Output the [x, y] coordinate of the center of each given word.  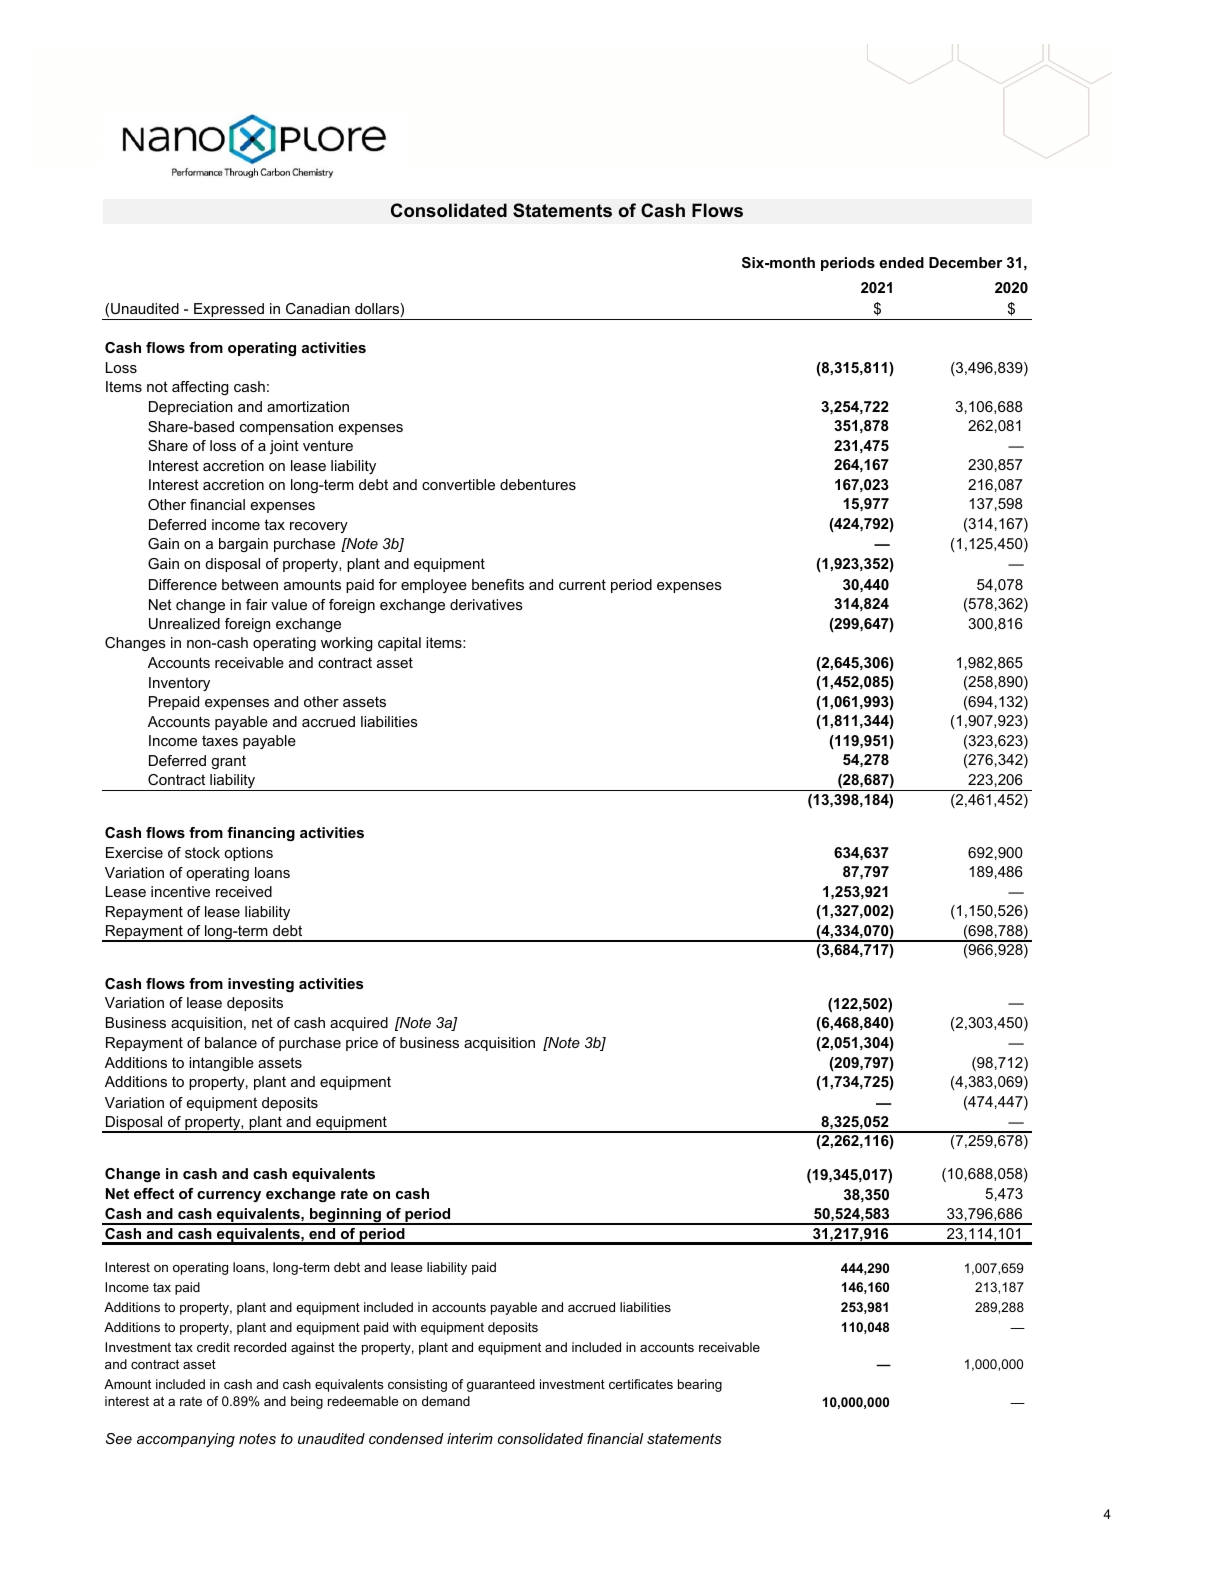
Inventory [179, 684]
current [582, 584]
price [362, 1044]
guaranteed [501, 1385]
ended [901, 262]
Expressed [229, 311]
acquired [359, 1024]
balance [231, 1042]
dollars [378, 310]
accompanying [186, 1440]
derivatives [486, 604]
